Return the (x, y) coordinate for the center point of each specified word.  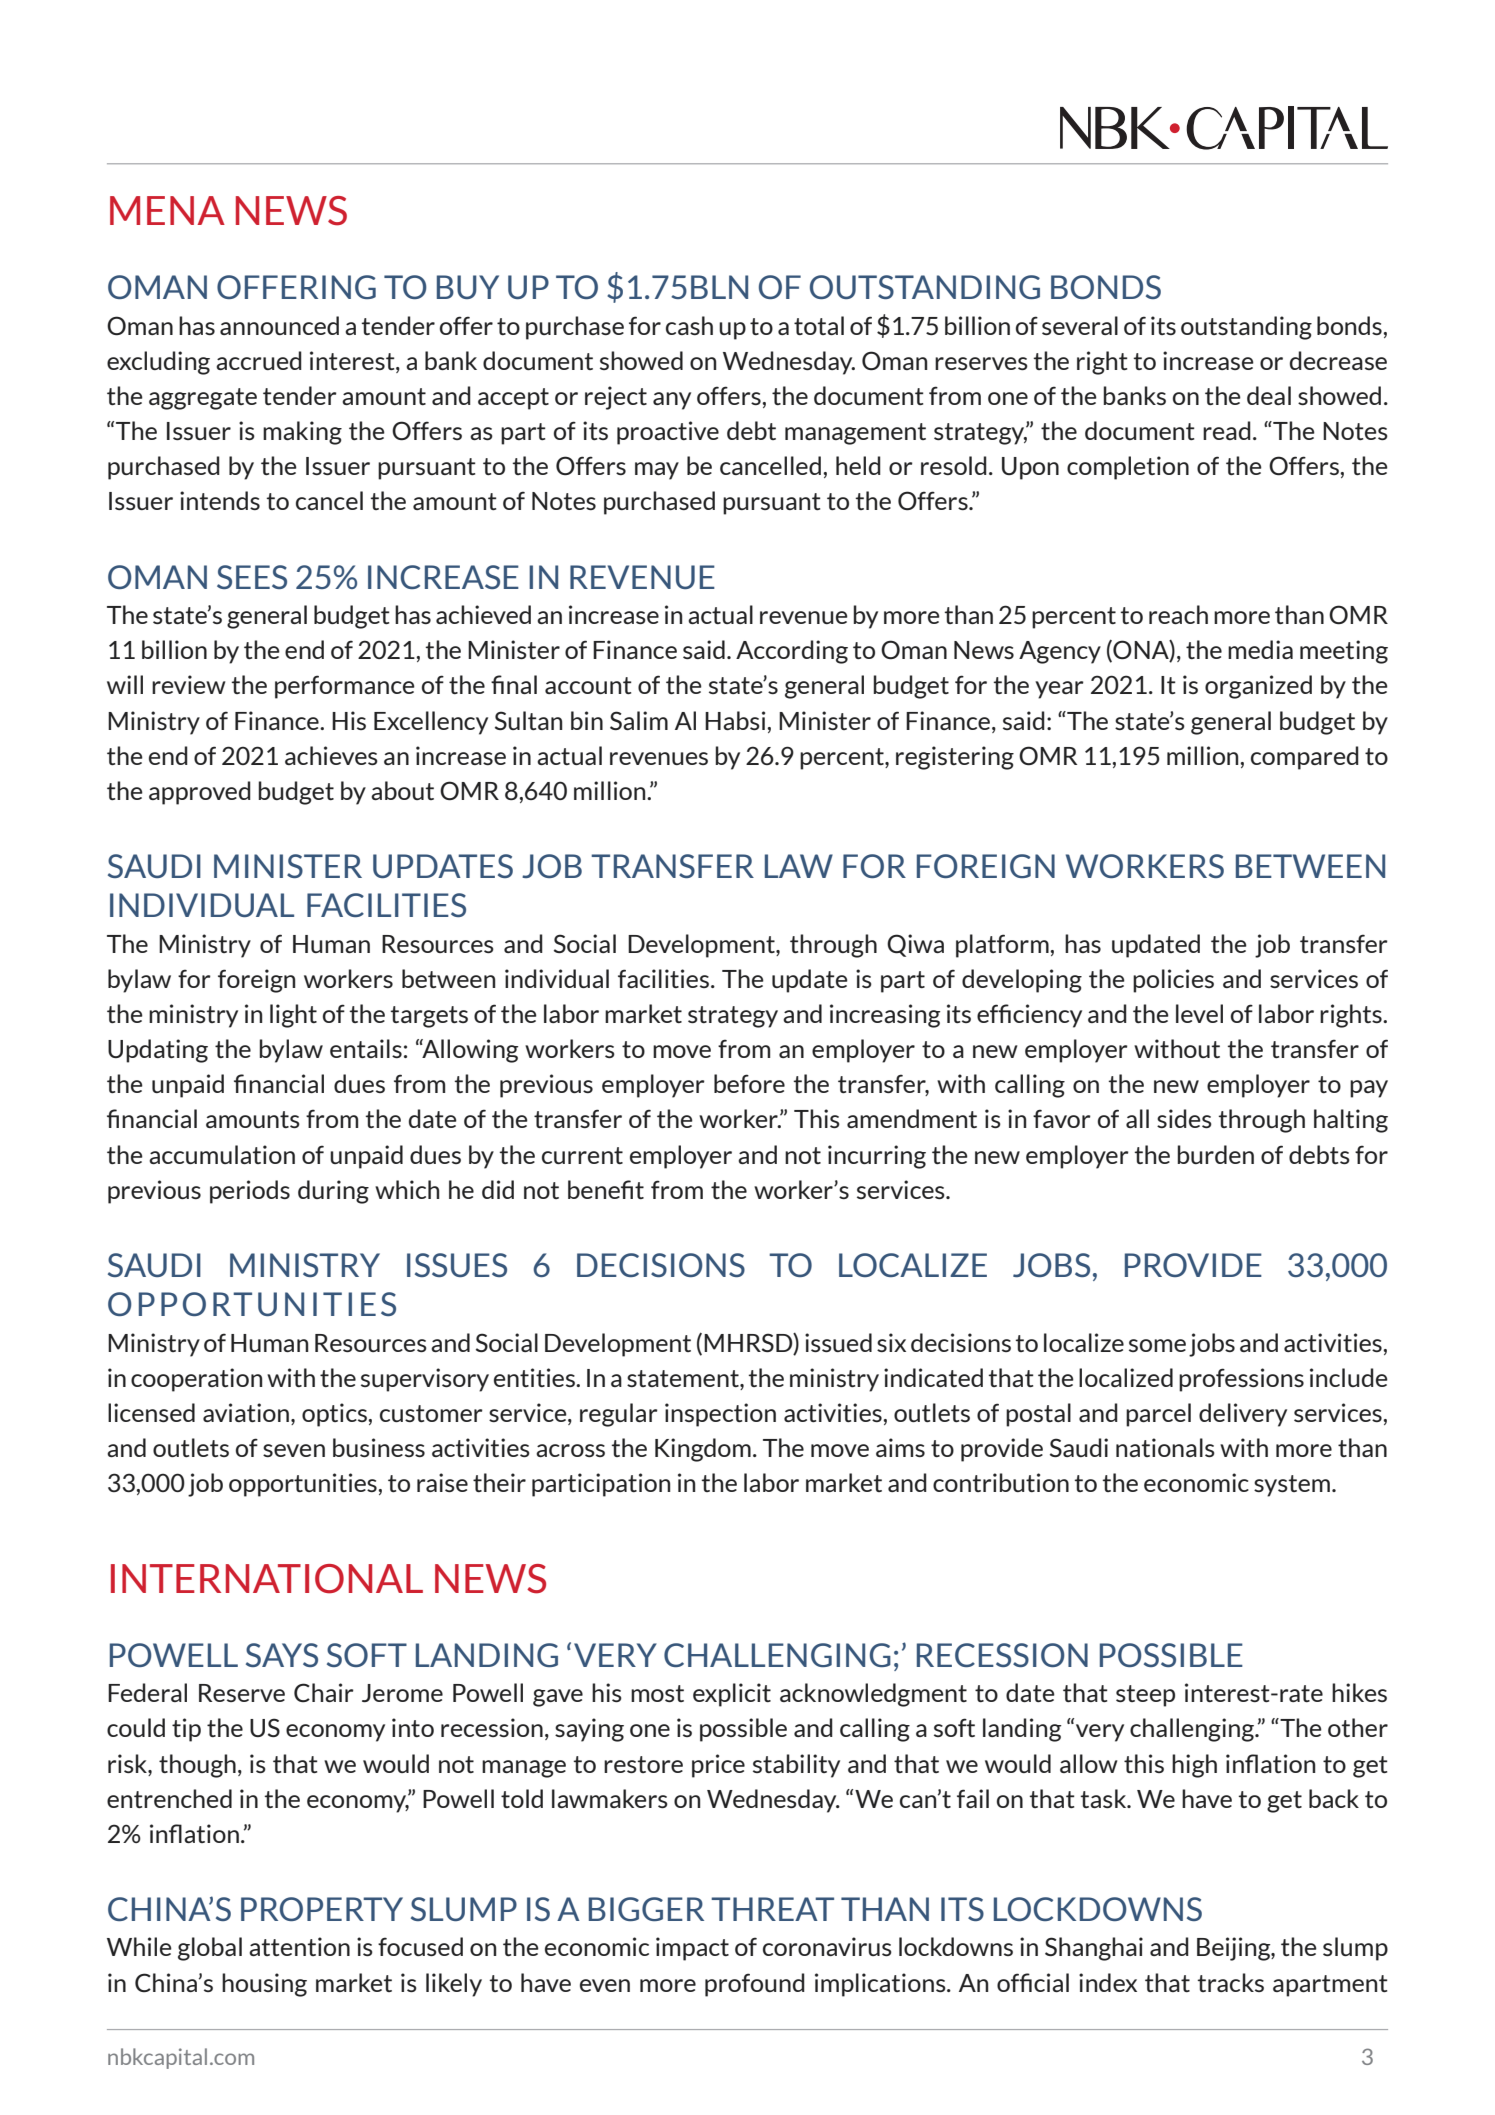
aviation (246, 1412)
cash (689, 325)
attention (299, 1946)
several (1080, 325)
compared (1305, 758)
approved (200, 793)
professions (1241, 1380)
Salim (639, 720)
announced (279, 325)
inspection (720, 1415)
